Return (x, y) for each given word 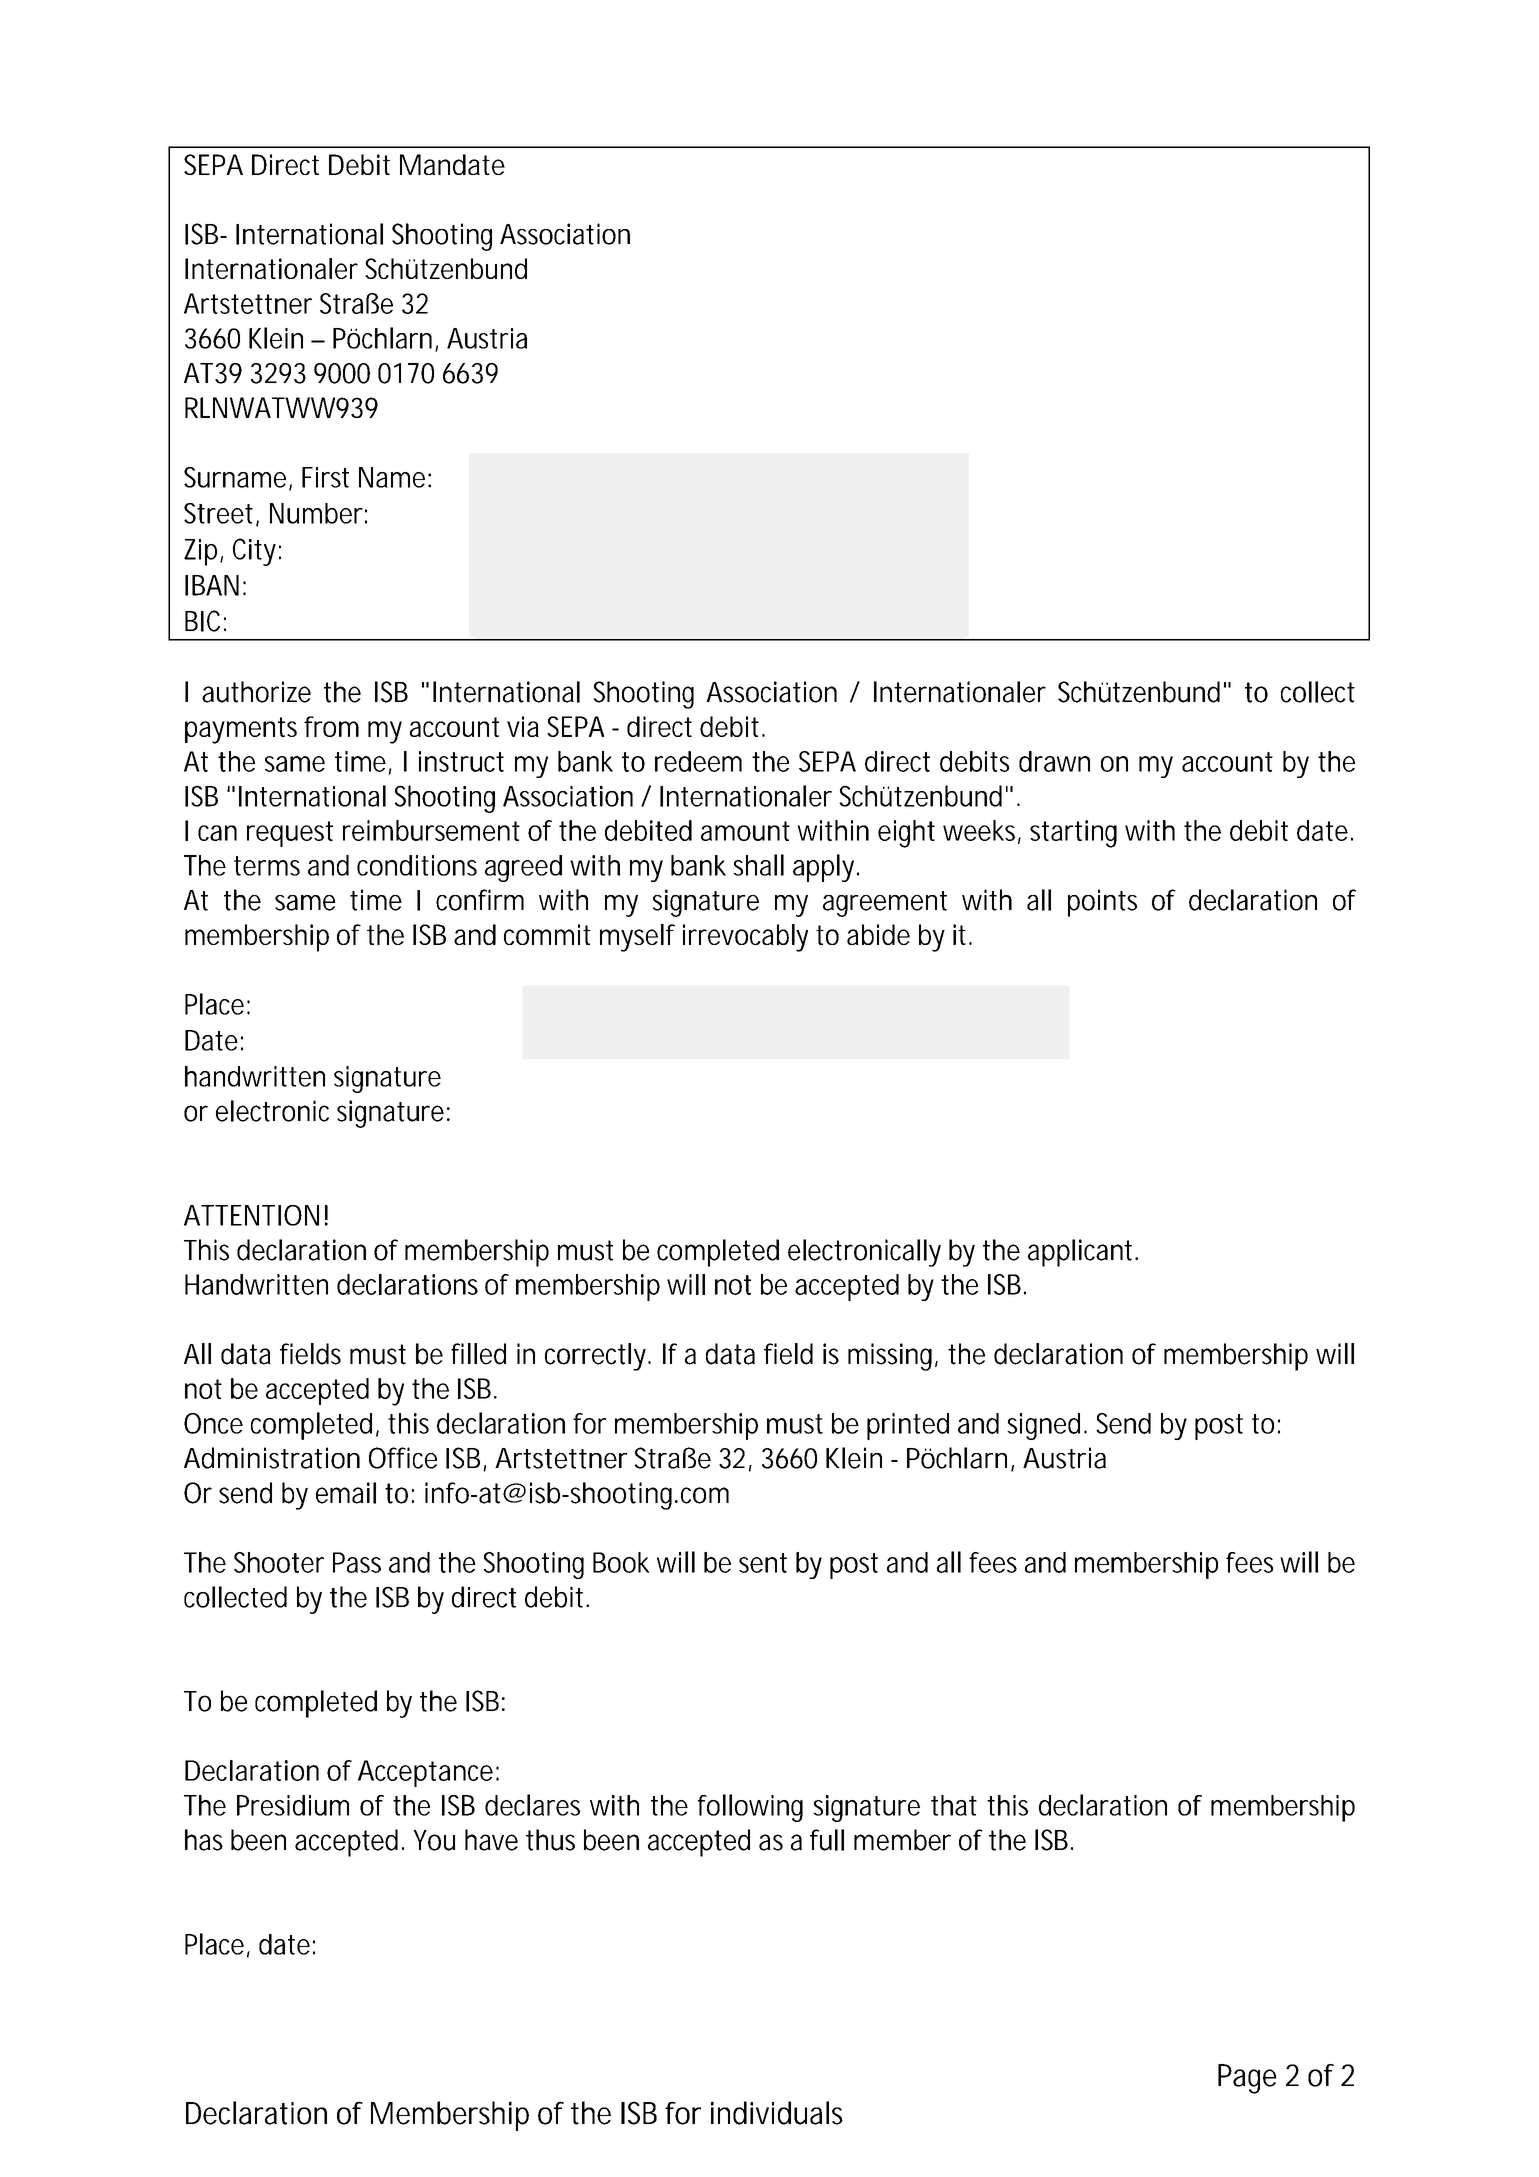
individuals (777, 2113)
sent (763, 1563)
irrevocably (745, 938)
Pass (357, 1562)
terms (267, 866)
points (1102, 903)
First (325, 477)
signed (1043, 1426)
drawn (1054, 761)
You (434, 1840)
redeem (698, 761)
